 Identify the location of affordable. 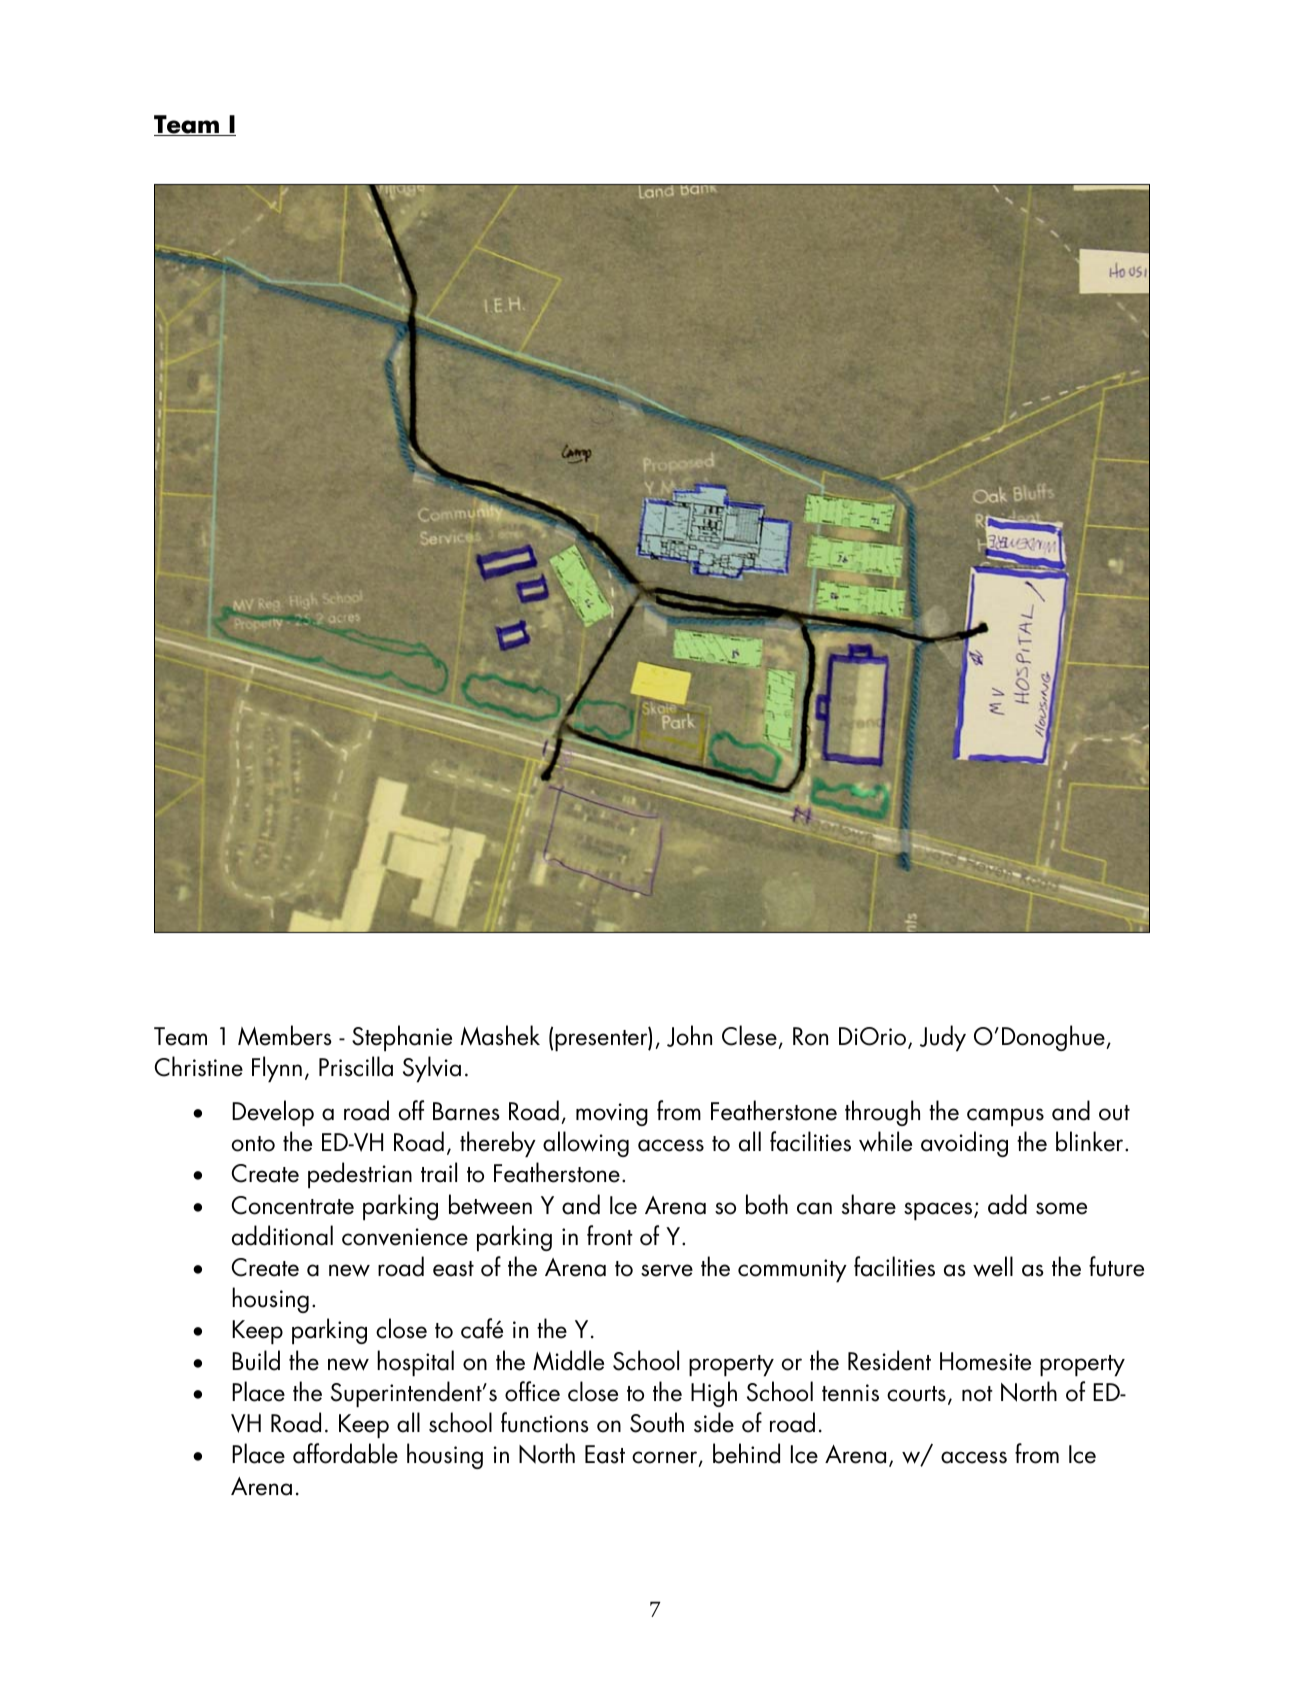
(345, 1453).
